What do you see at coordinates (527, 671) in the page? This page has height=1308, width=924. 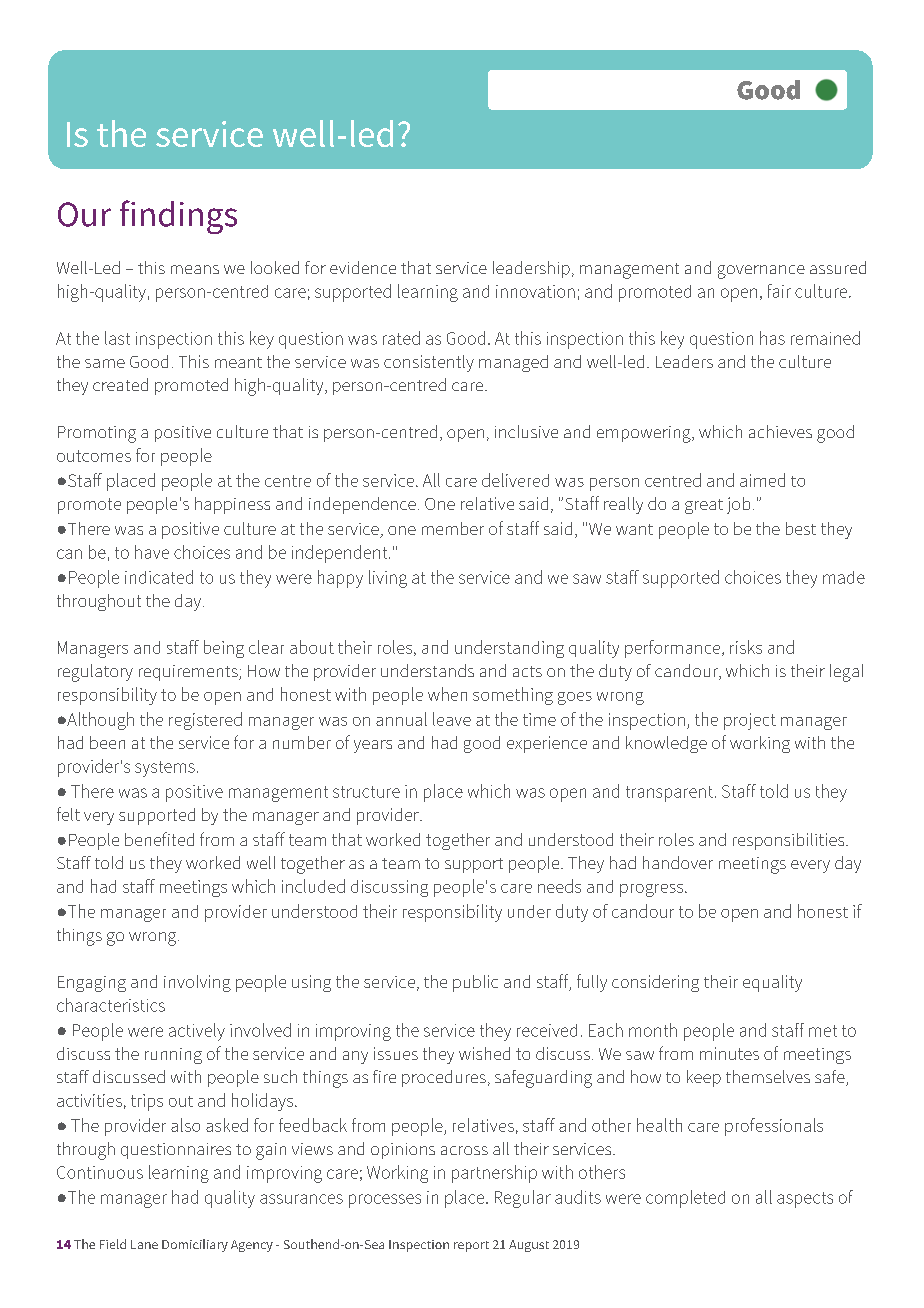 I see `acts` at bounding box center [527, 671].
